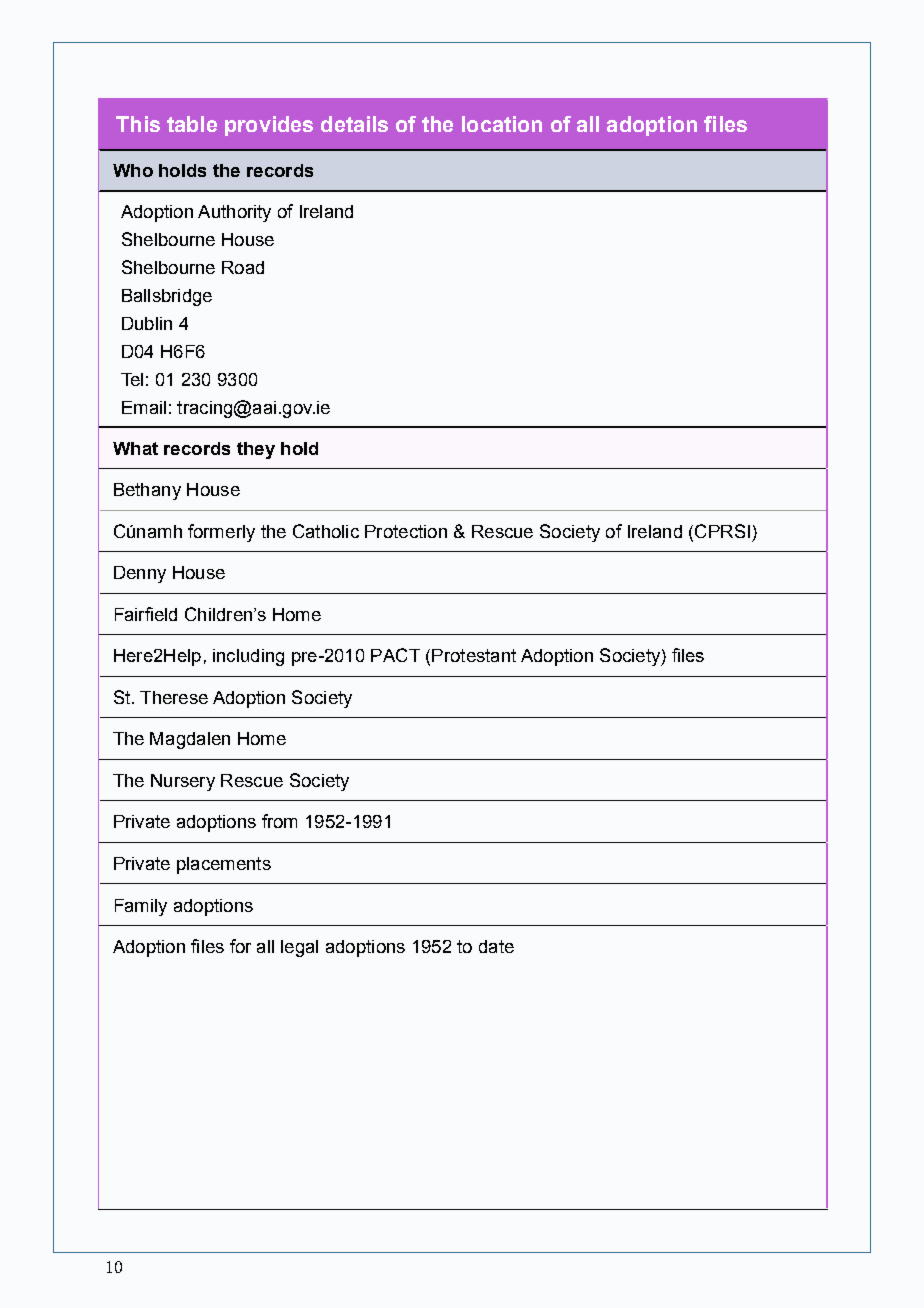  I want to click on Catholic, so click(326, 531).
